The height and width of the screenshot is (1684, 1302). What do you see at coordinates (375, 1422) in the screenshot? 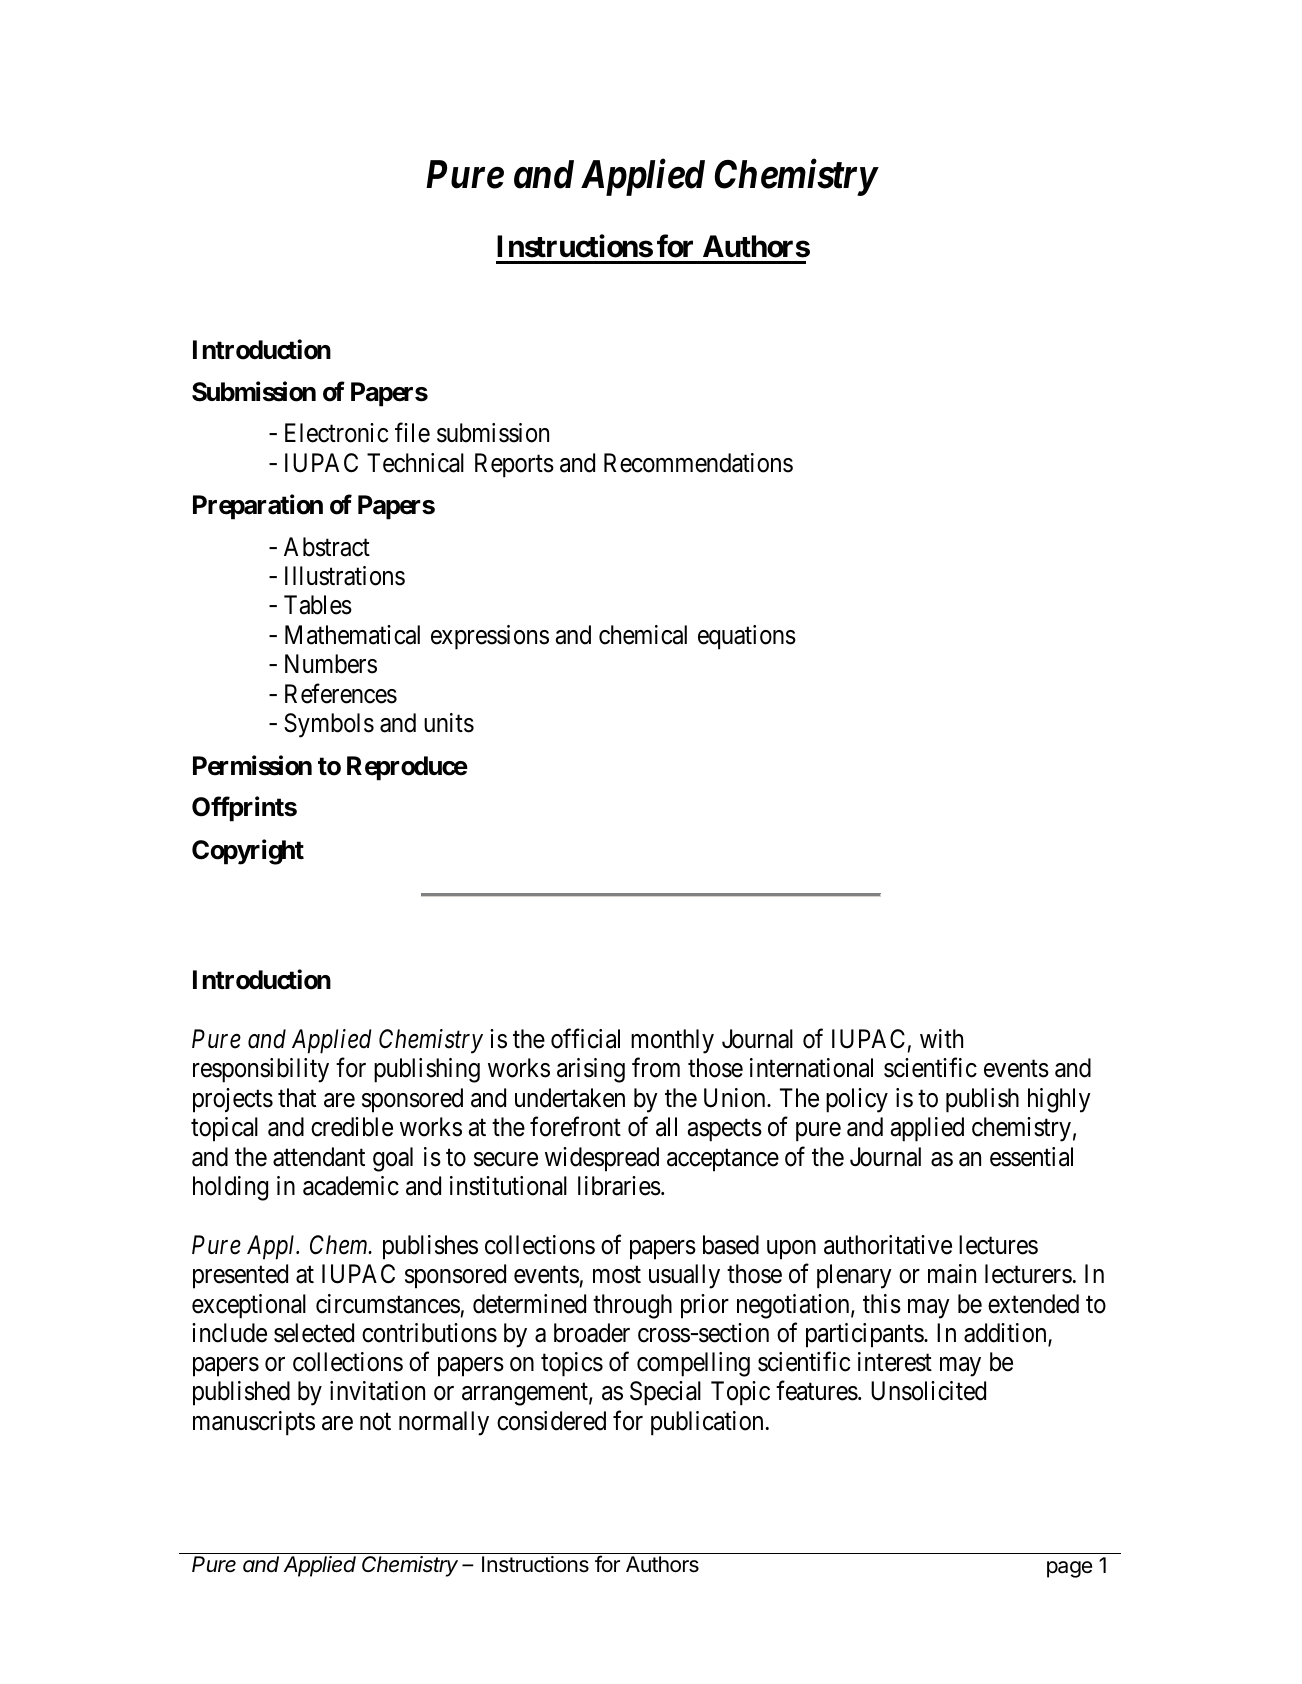
I see `not` at bounding box center [375, 1422].
